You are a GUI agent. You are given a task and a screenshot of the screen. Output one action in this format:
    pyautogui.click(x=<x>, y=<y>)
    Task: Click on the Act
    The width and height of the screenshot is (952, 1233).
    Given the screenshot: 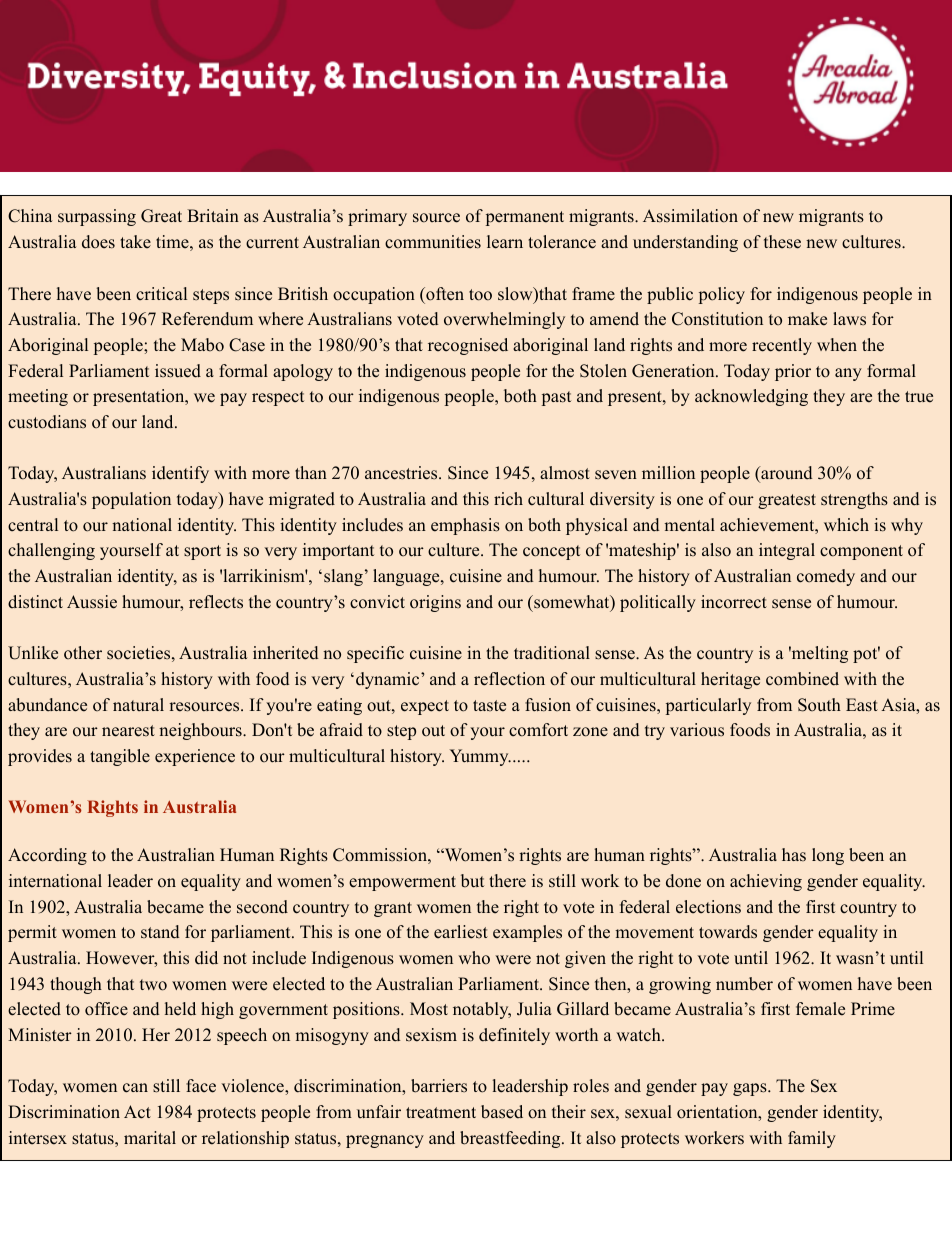 What is the action you would take?
    pyautogui.click(x=137, y=1112)
